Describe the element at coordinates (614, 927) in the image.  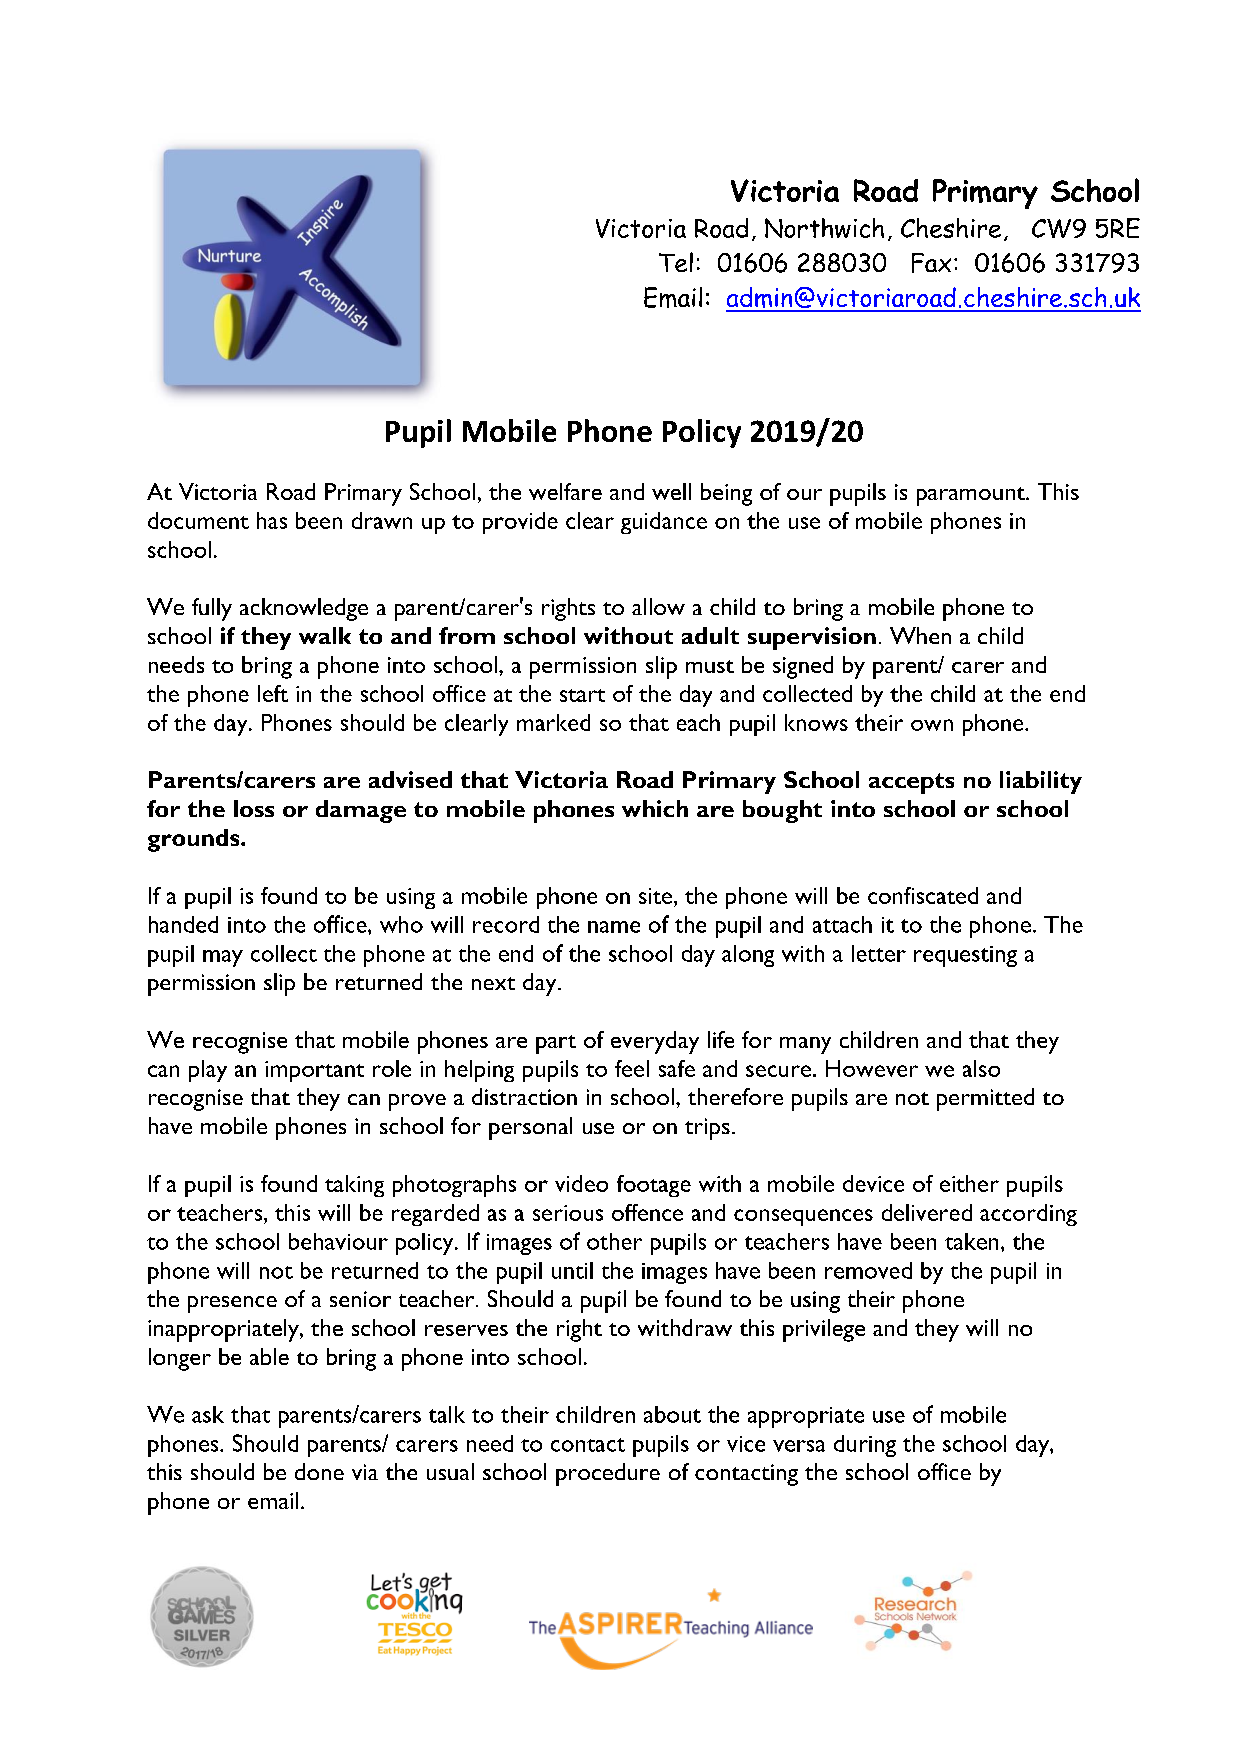
I see `name` at that location.
